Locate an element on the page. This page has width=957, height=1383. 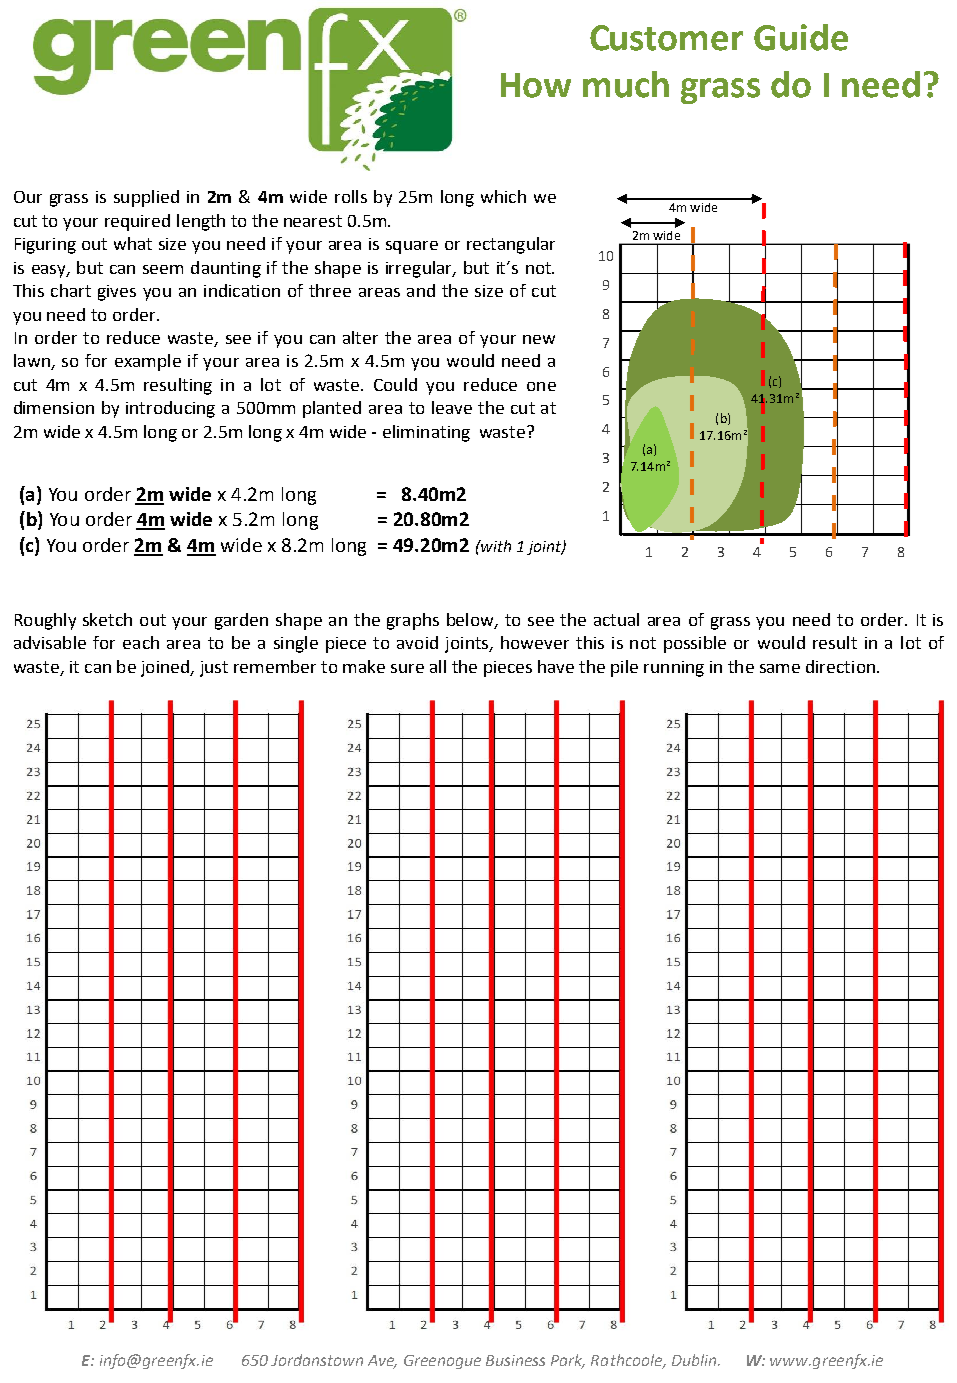
Dublin is located at coordinates (695, 1360).
